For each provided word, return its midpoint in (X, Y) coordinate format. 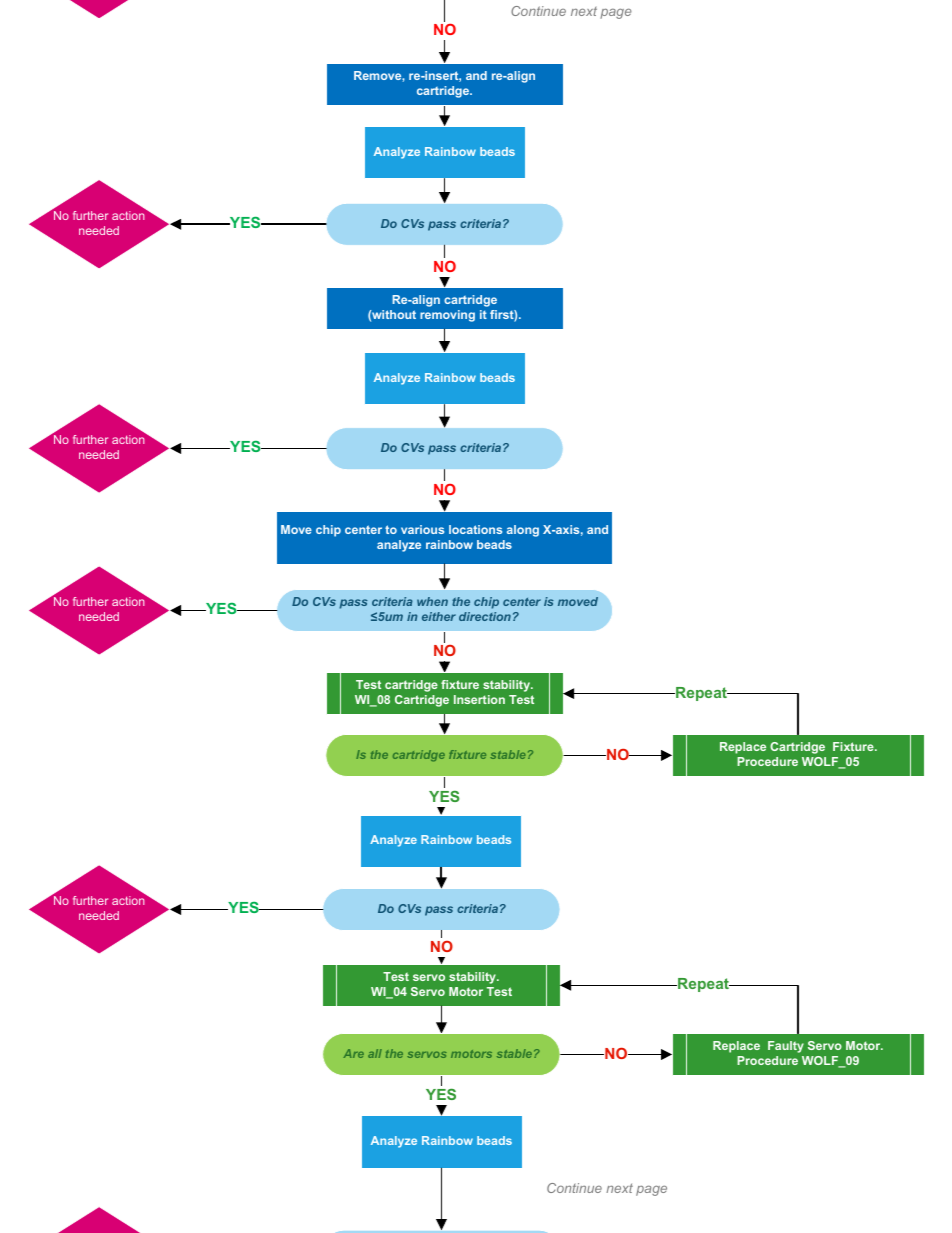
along (523, 531)
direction (485, 616)
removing (447, 316)
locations (475, 529)
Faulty (786, 1047)
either (439, 616)
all (375, 1053)
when (432, 601)
